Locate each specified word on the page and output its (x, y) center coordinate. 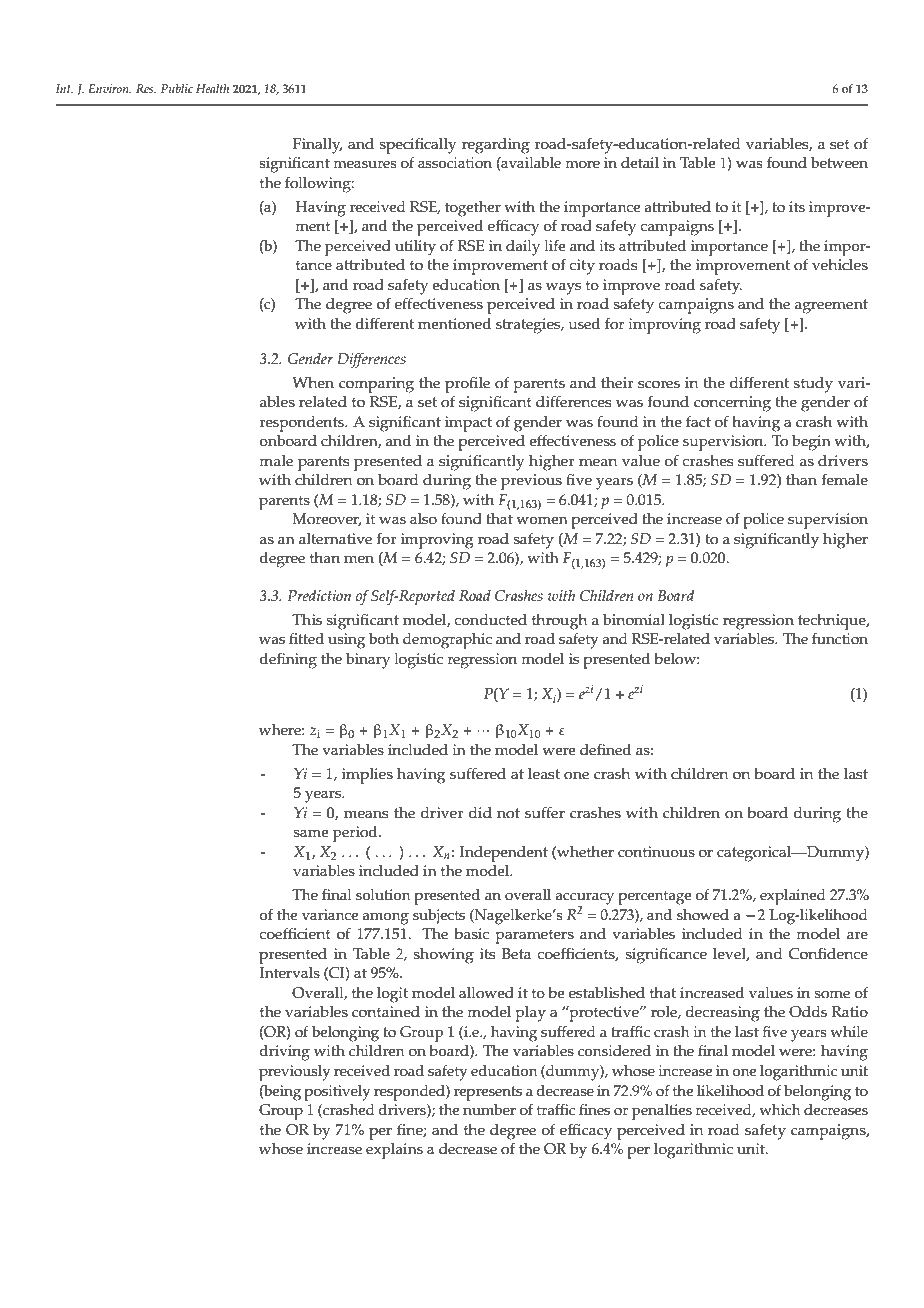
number (489, 1110)
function (840, 639)
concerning (732, 404)
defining (288, 661)
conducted (490, 620)
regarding (496, 146)
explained (793, 897)
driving (284, 1053)
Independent (504, 854)
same (311, 833)
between (839, 163)
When (313, 383)
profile (467, 384)
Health (212, 88)
